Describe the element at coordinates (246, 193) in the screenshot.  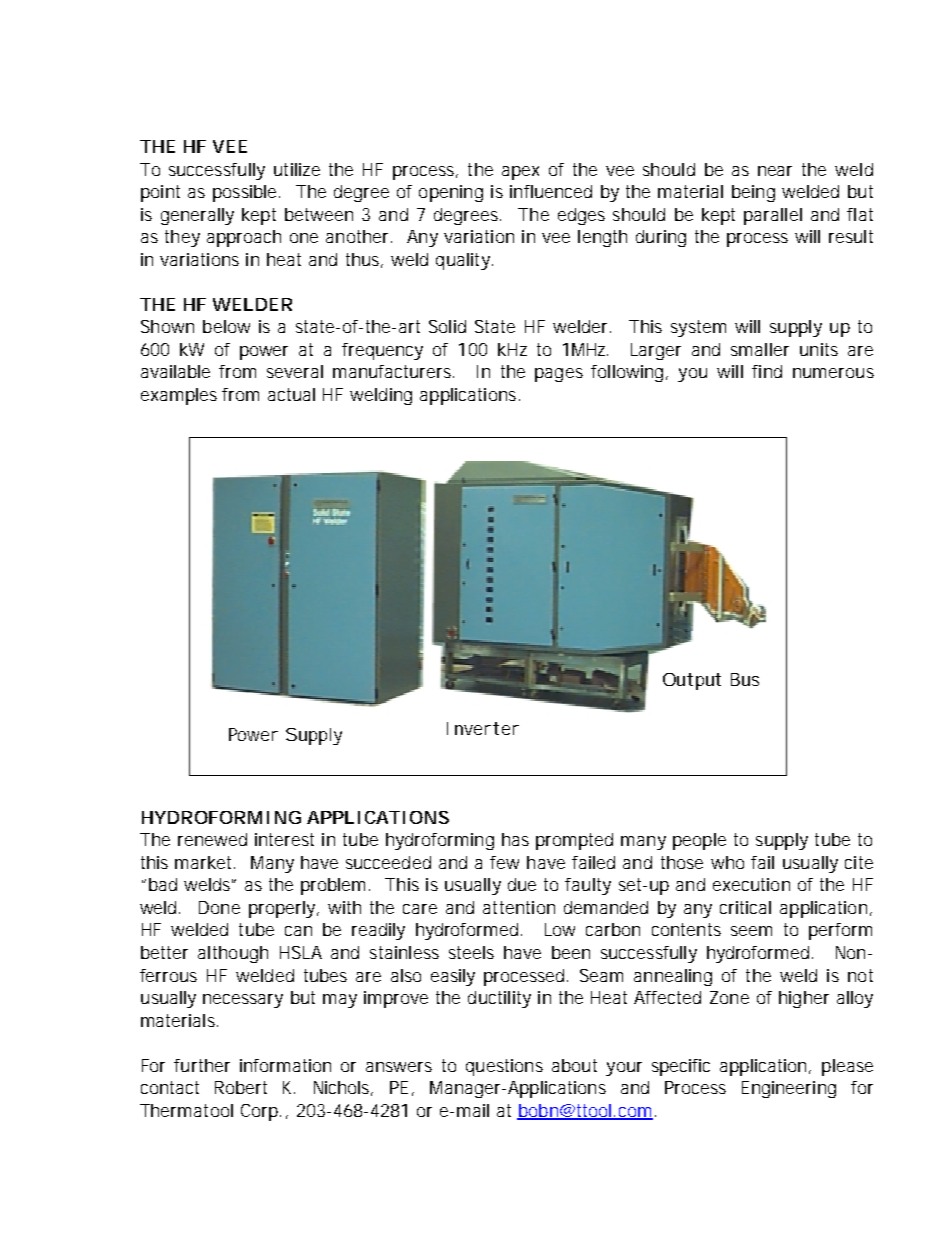
I see `possible` at that location.
